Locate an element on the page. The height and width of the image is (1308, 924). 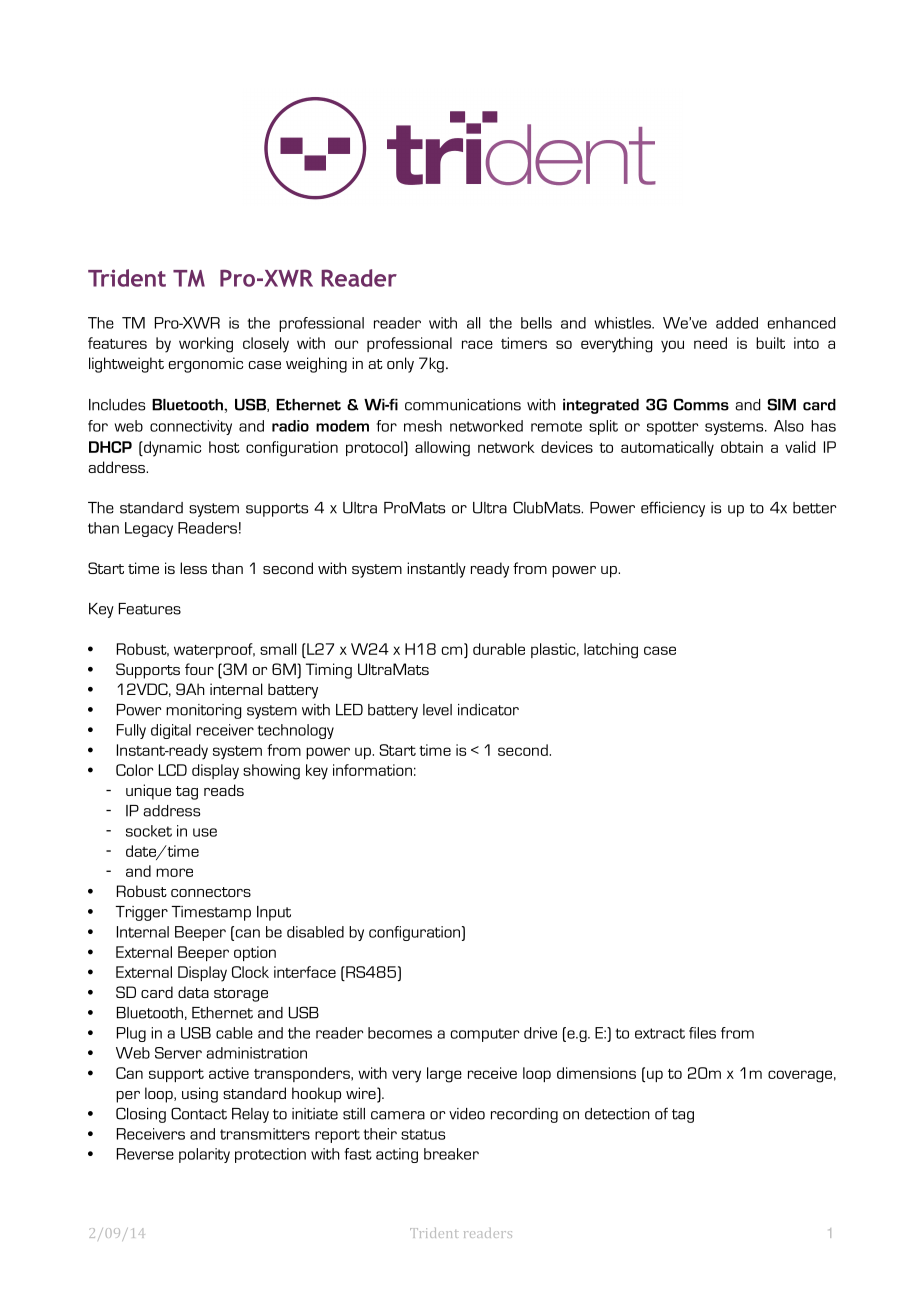
working is located at coordinates (206, 345).
